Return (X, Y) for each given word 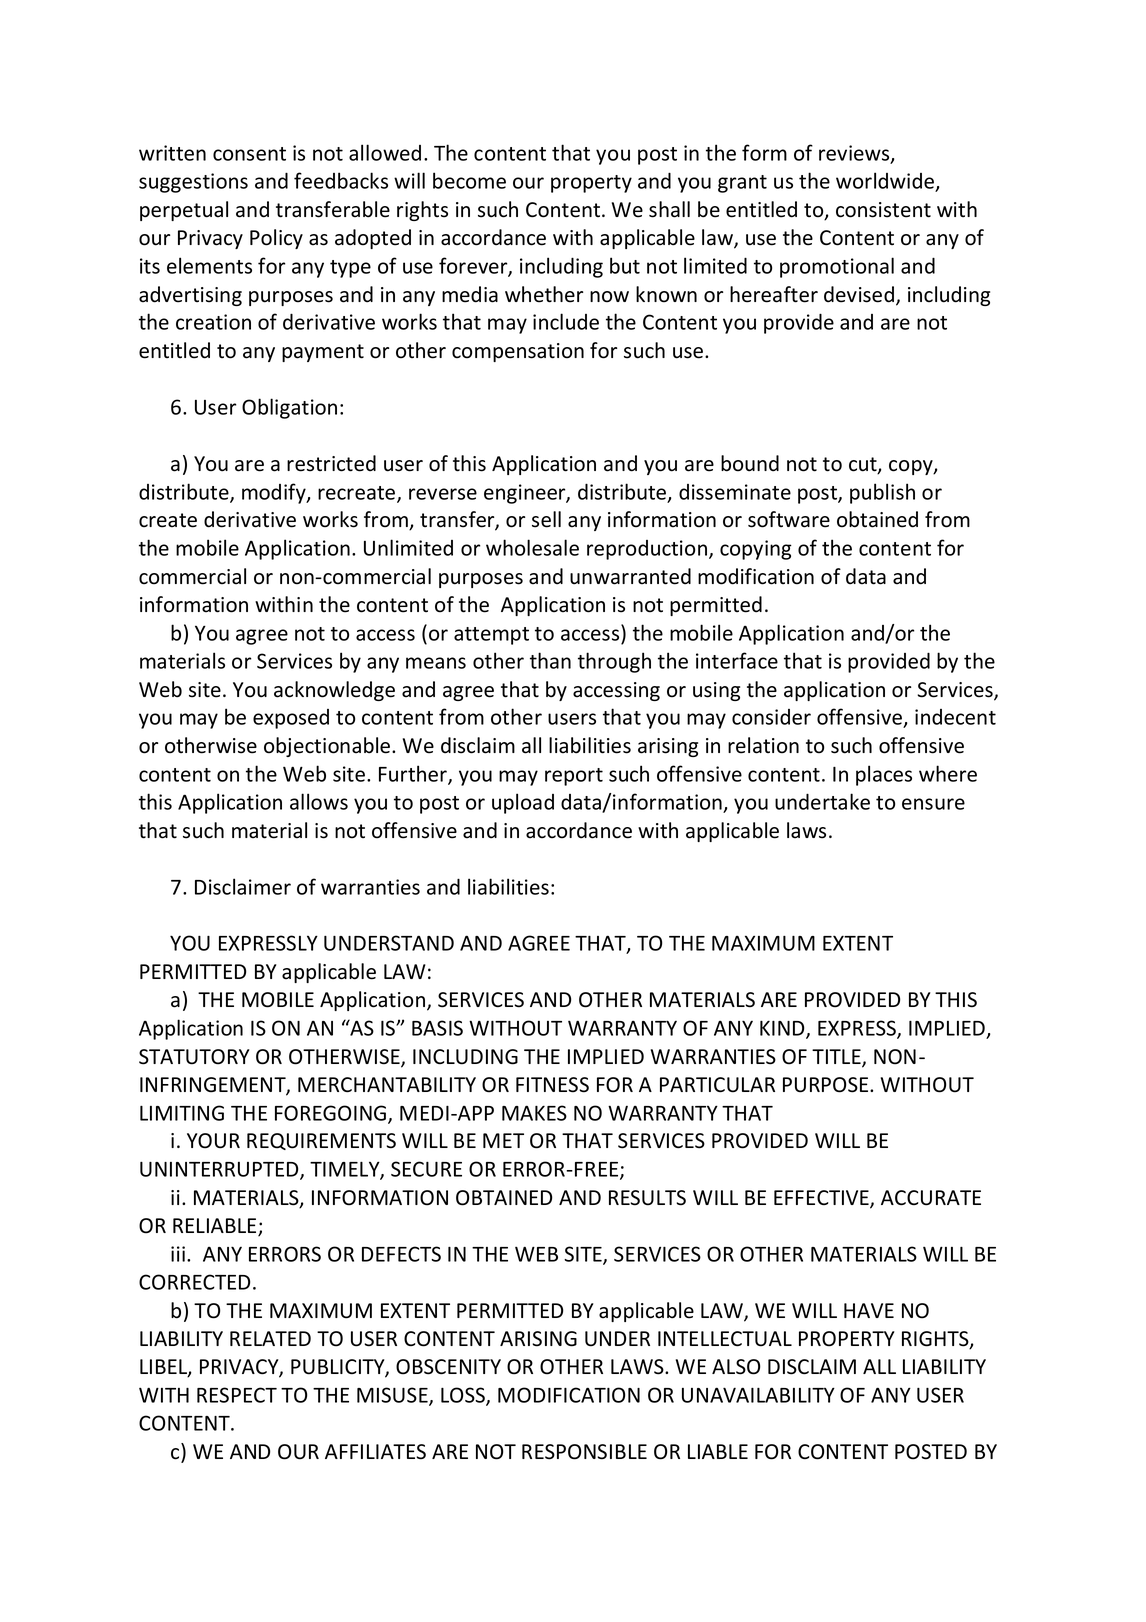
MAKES (534, 1113)
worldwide (885, 180)
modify (275, 493)
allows (319, 801)
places (884, 775)
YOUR (213, 1141)
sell (546, 519)
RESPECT (237, 1395)
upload (523, 803)
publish (882, 493)
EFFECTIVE (822, 1199)
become (469, 180)
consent (249, 154)
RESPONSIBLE (584, 1452)
